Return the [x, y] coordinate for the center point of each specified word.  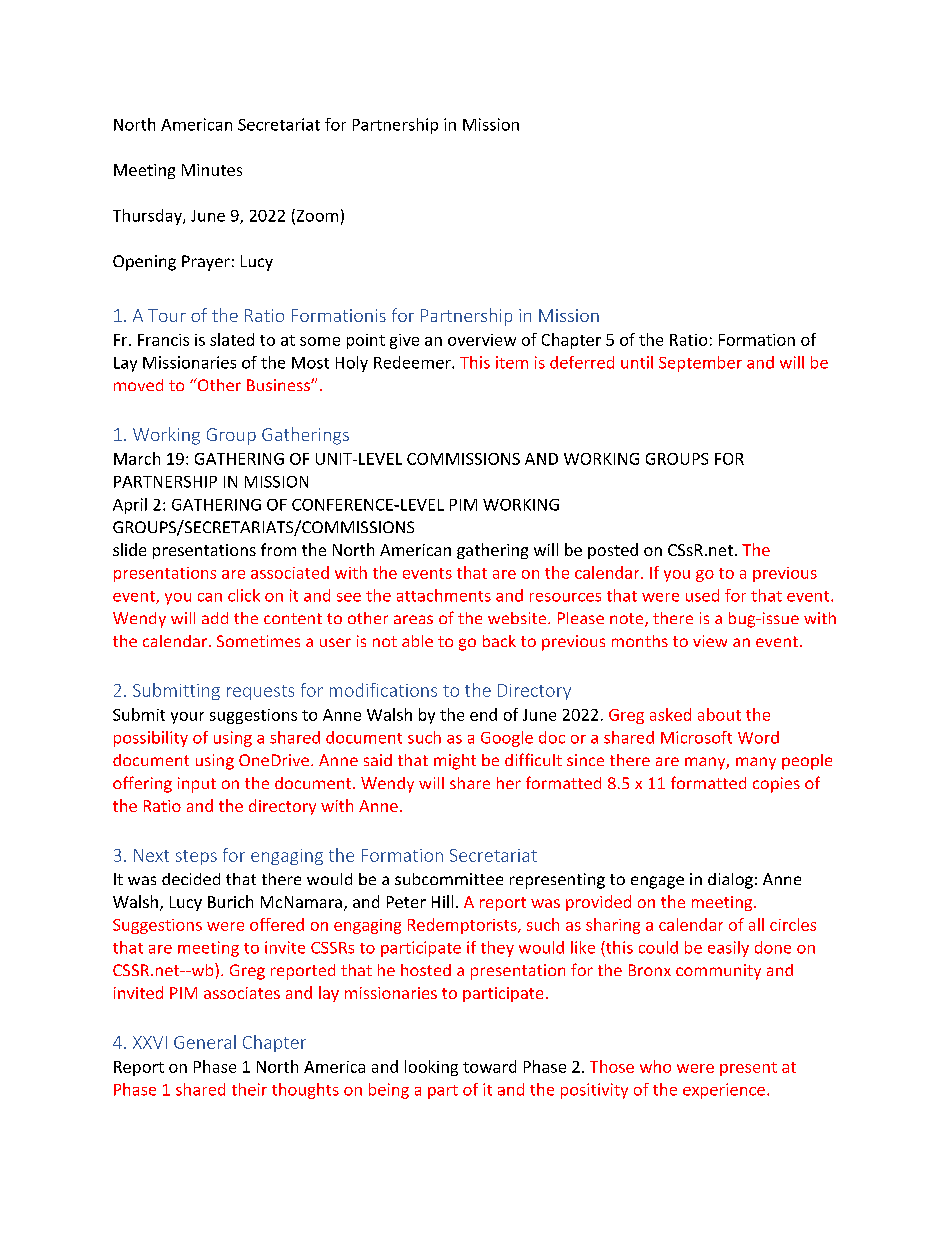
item [512, 362]
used [702, 595]
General [205, 1042]
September [700, 364]
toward [489, 1066]
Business [279, 385]
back [499, 641]
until [637, 362]
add [215, 618]
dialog [730, 881]
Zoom [316, 216]
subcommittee [449, 879]
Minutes [212, 170]
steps [196, 857]
